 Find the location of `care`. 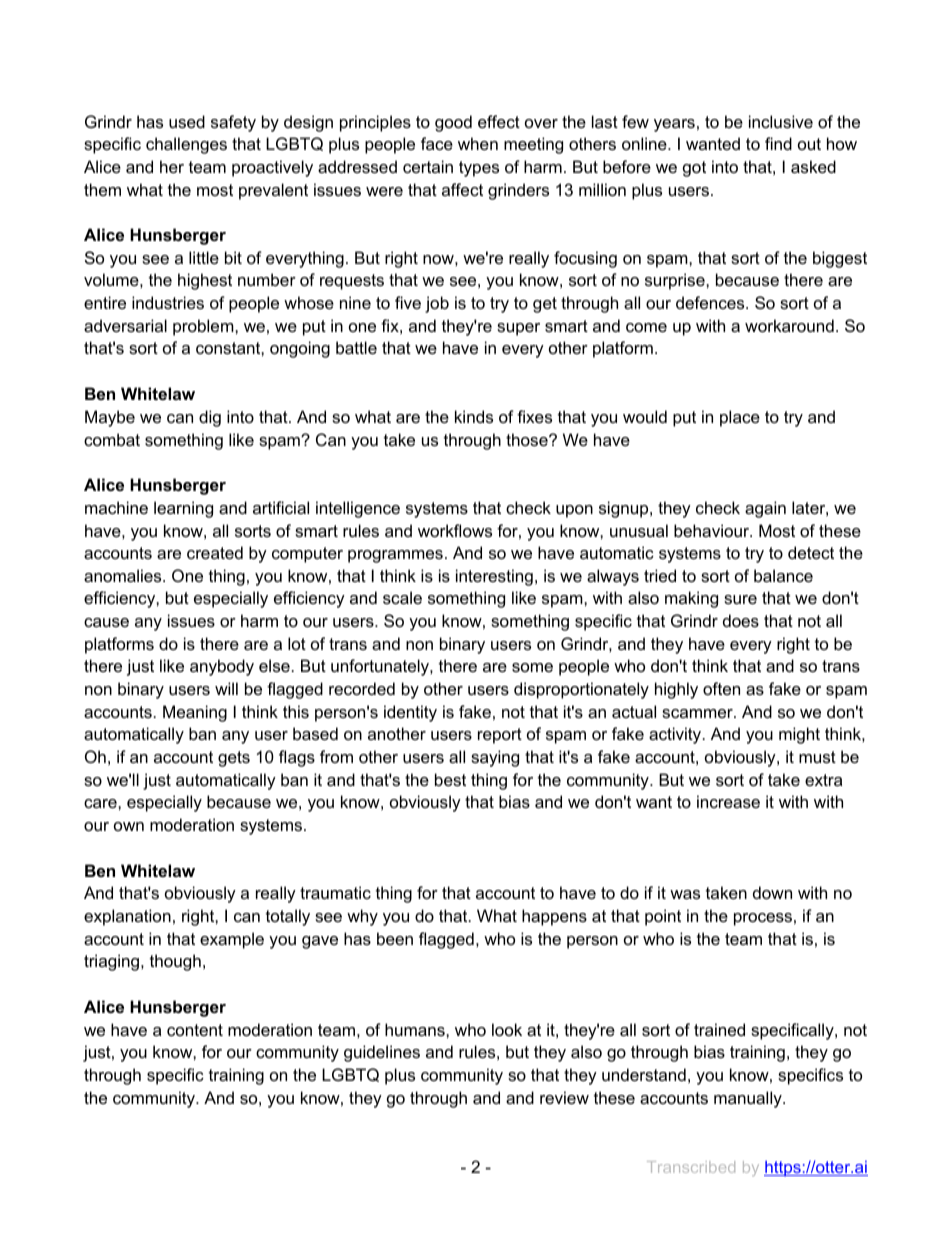

care is located at coordinates (101, 803).
